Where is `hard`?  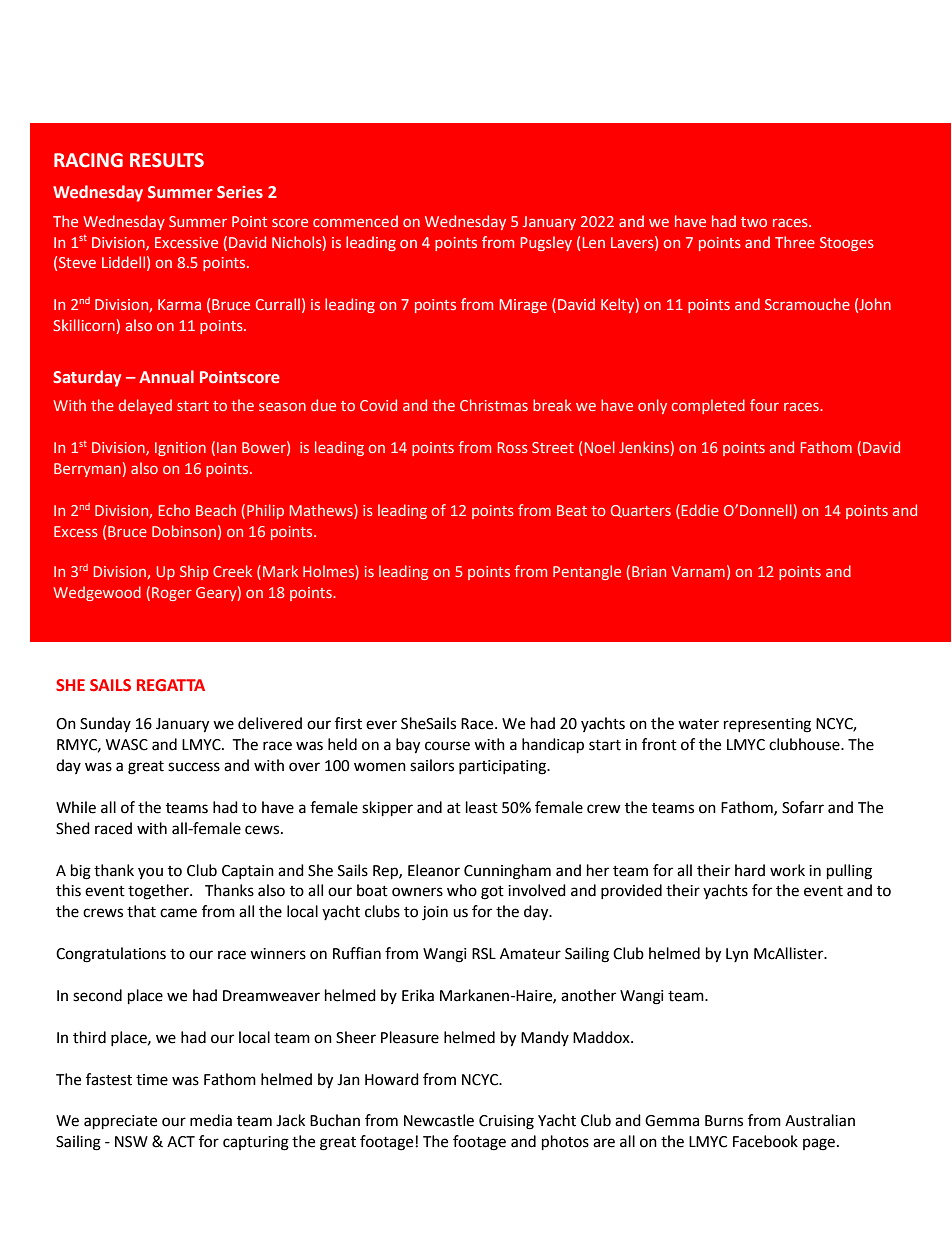 hard is located at coordinates (750, 870).
